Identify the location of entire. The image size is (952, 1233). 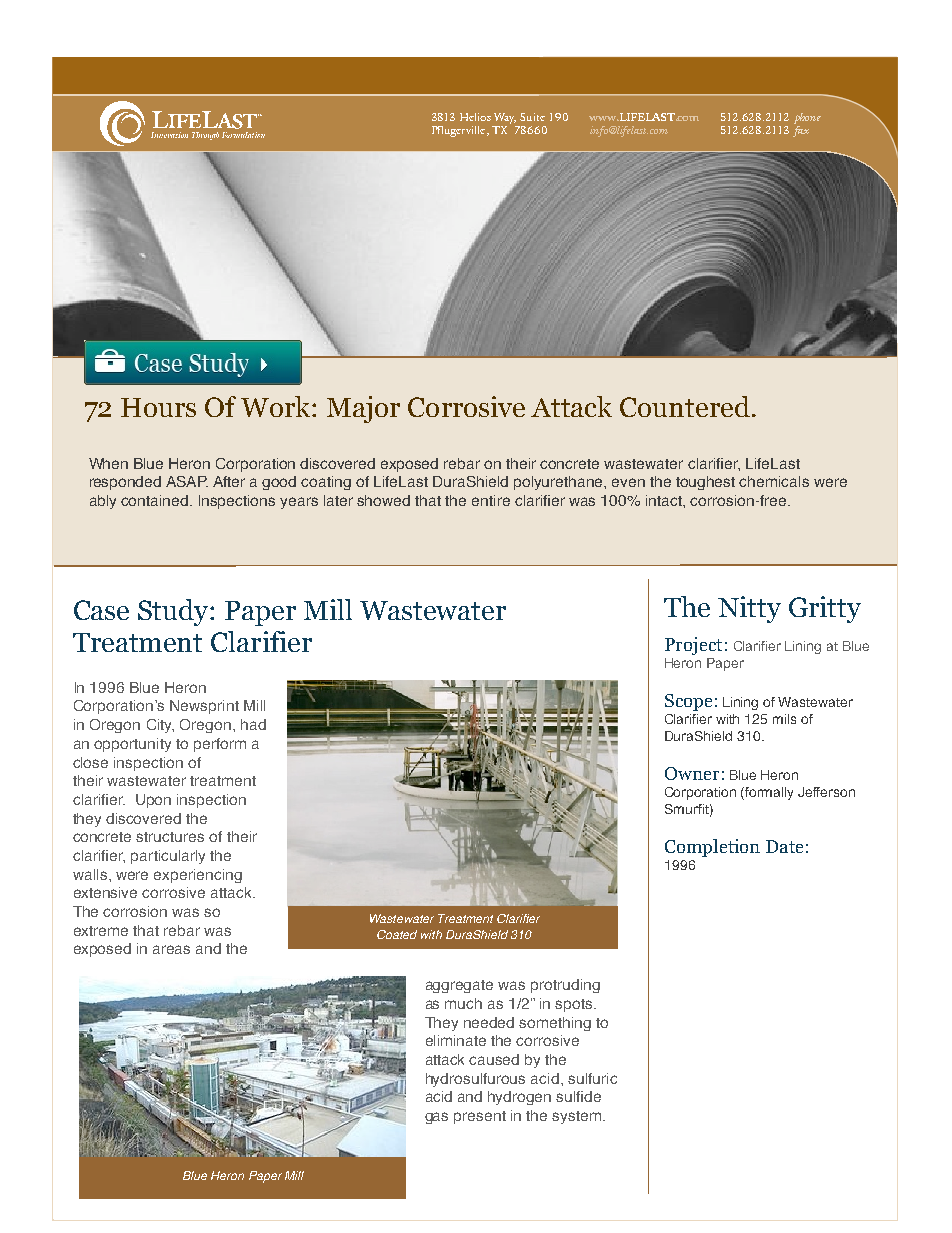
(491, 500).
